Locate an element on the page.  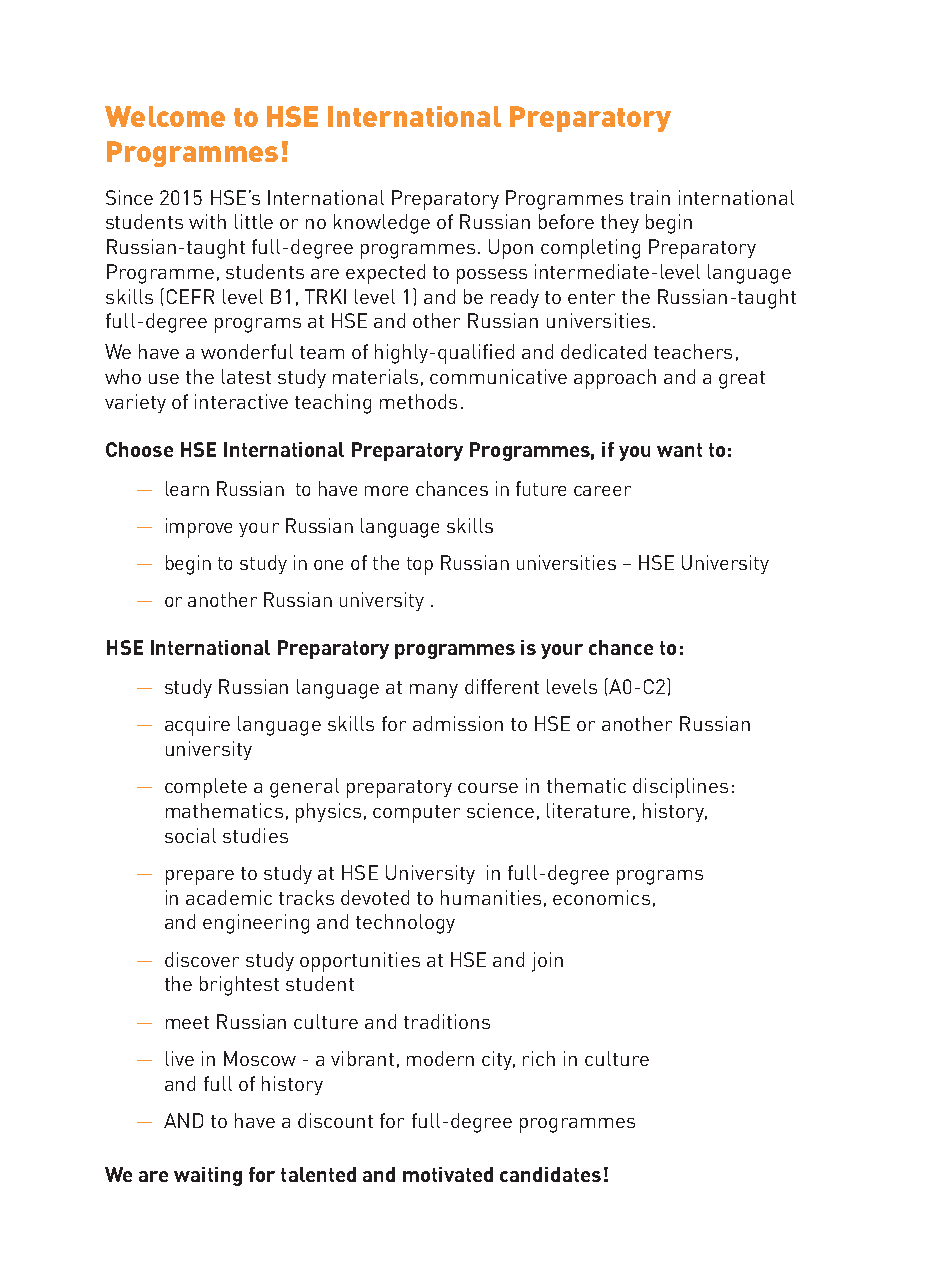
learn is located at coordinates (187, 488).
